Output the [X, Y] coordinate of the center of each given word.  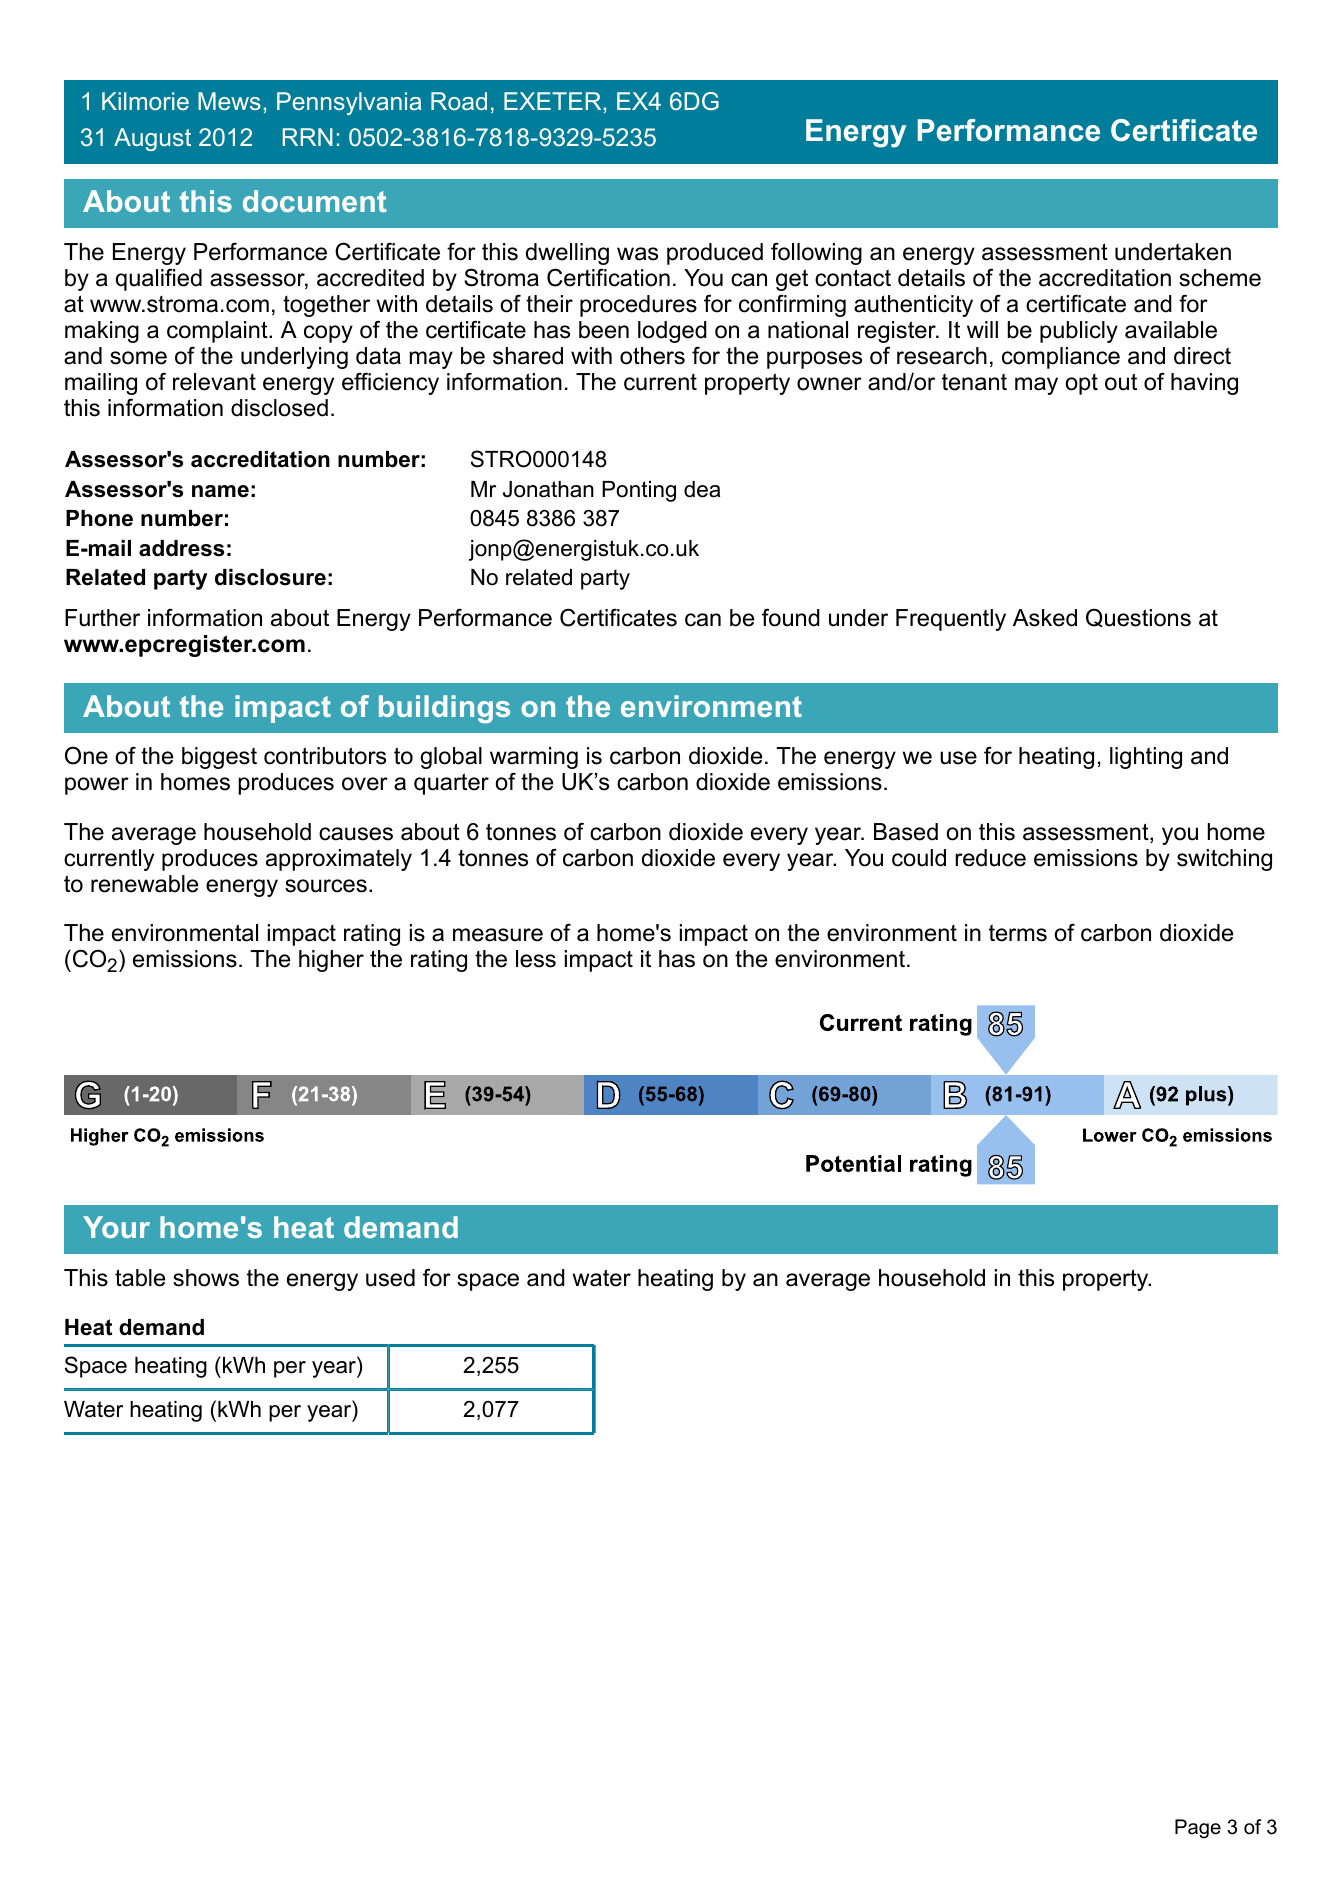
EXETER [552, 101]
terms [1018, 933]
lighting [1146, 758]
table [140, 1278]
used [390, 1278]
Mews [229, 101]
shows [206, 1278]
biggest [219, 758]
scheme [1220, 278]
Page [1198, 1829]
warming [534, 758]
